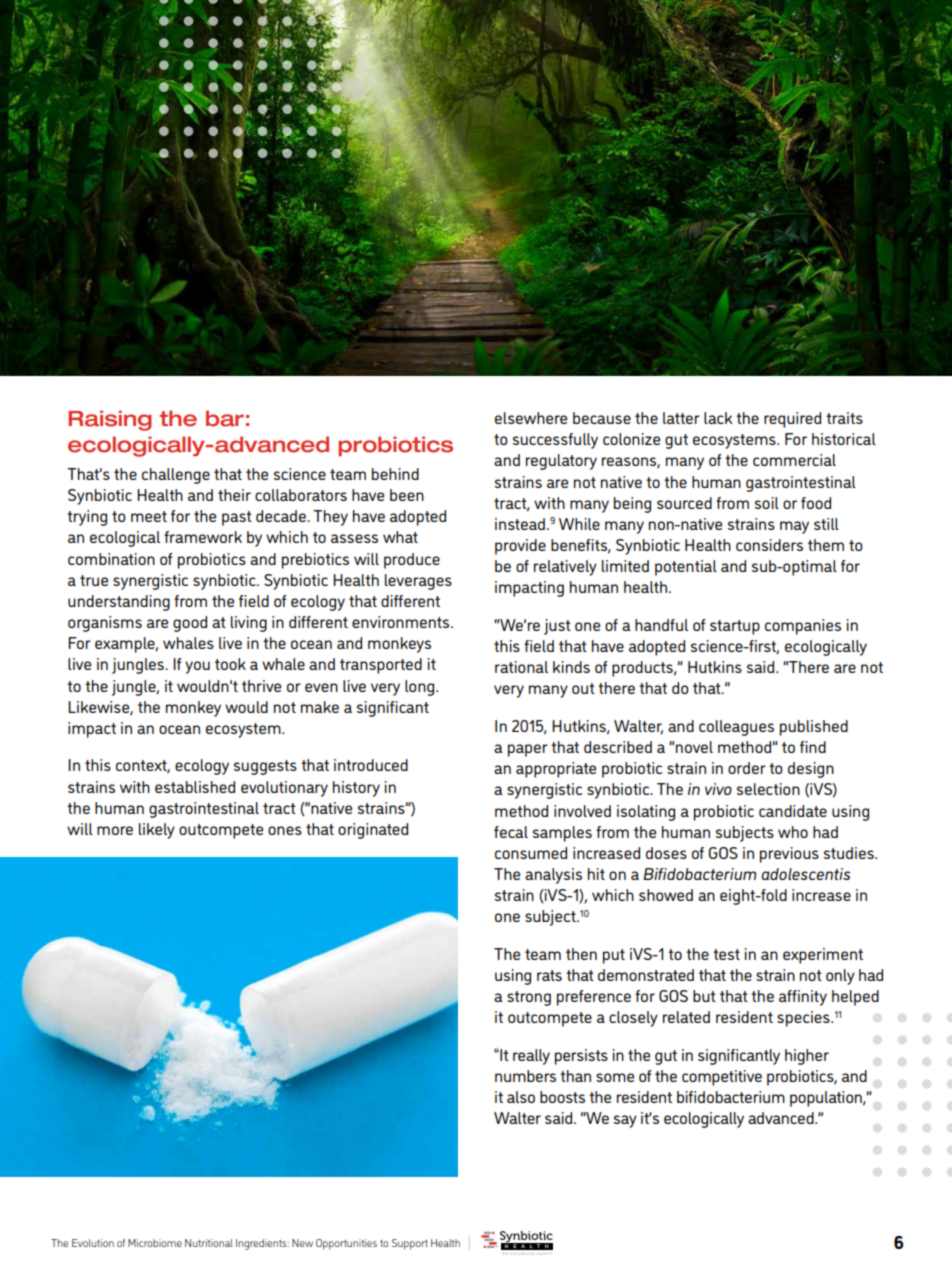  Describe the element at coordinates (531, 1057) in the image. I see `really` at that location.
